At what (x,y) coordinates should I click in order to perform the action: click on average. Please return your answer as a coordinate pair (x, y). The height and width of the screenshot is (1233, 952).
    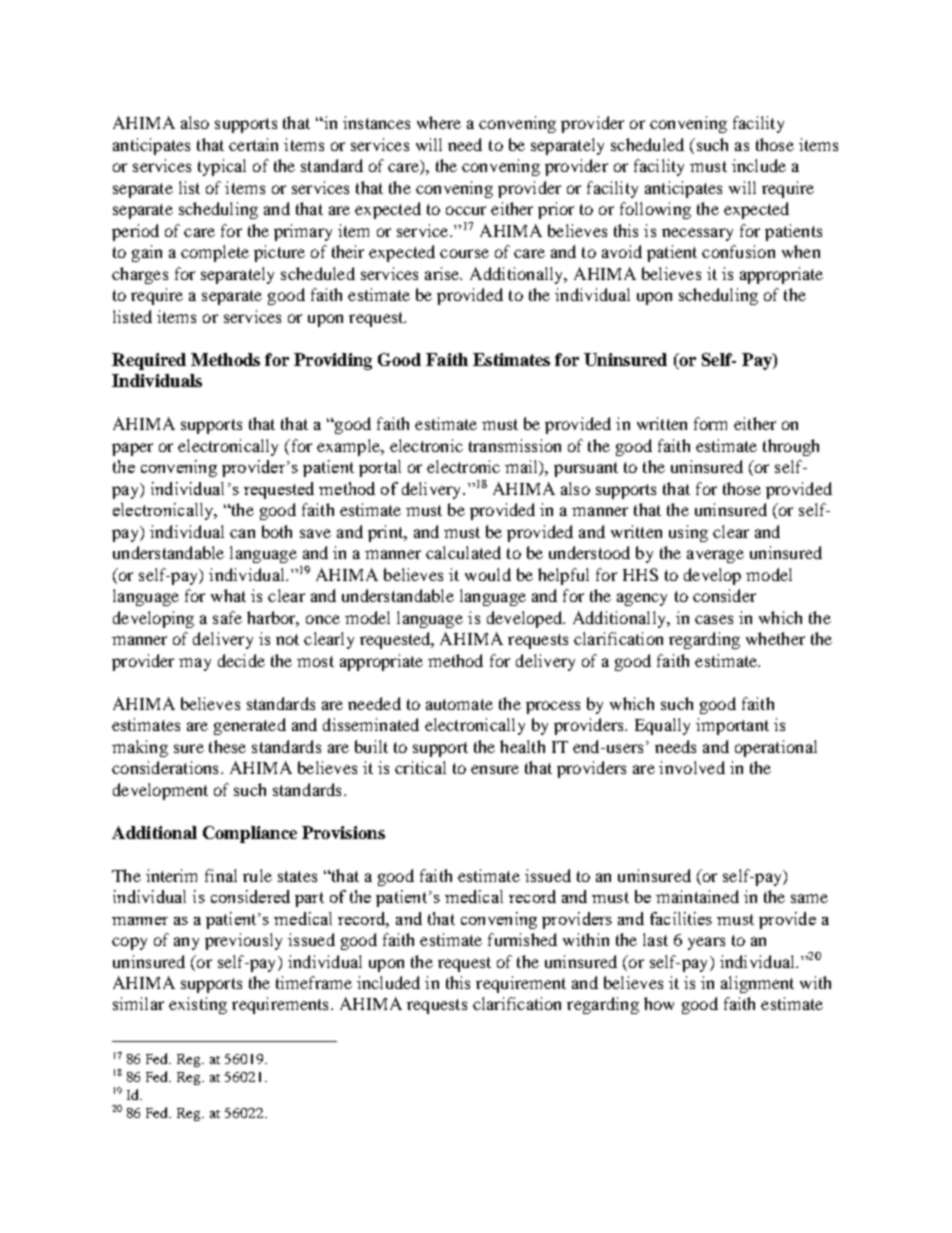
    Looking at the image, I should click on (715, 556).
